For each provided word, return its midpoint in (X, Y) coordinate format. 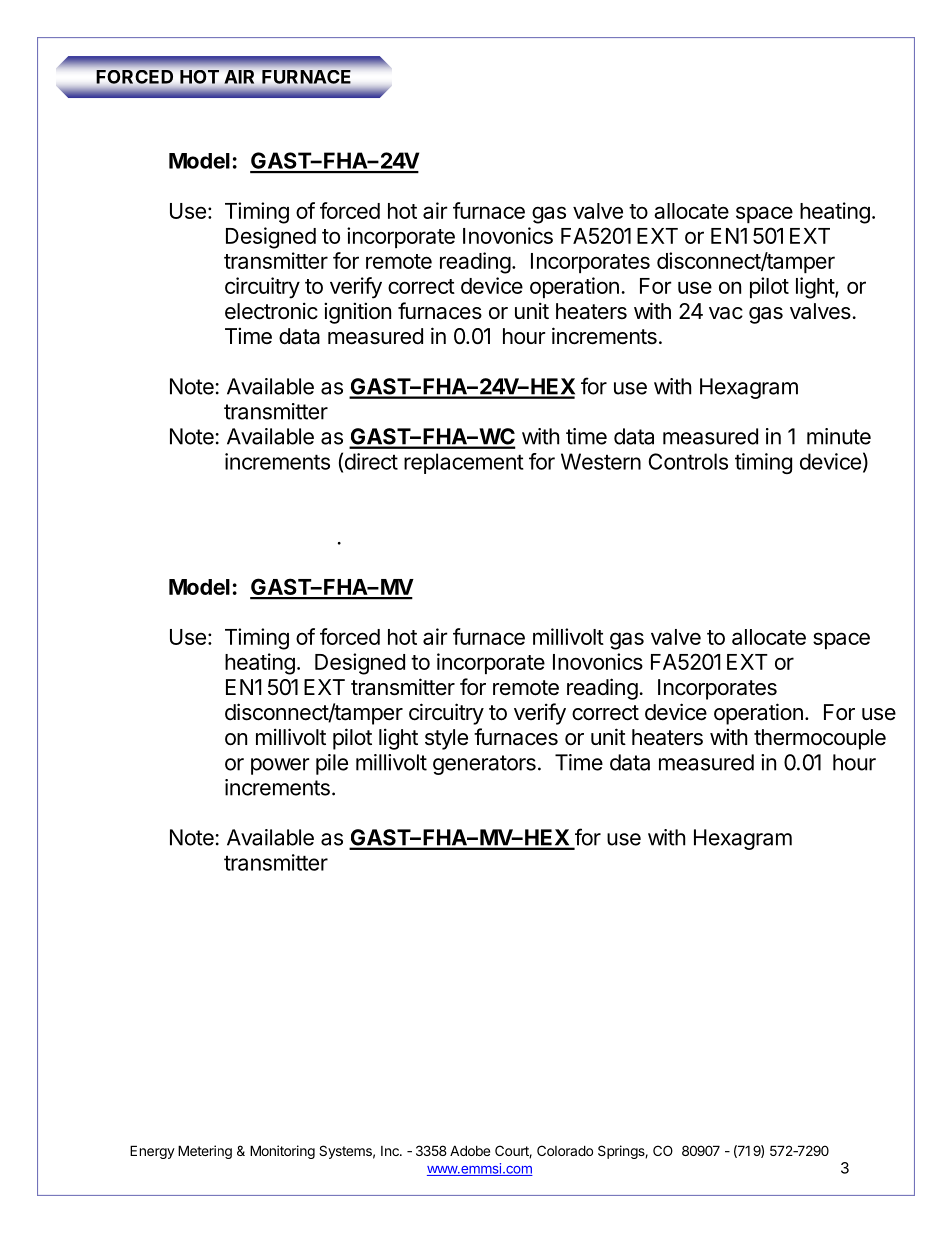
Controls (688, 461)
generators (484, 765)
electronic (271, 311)
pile (332, 764)
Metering (205, 1152)
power (280, 766)
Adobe (470, 1150)
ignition (357, 313)
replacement (464, 463)
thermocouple (820, 739)
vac (726, 313)
